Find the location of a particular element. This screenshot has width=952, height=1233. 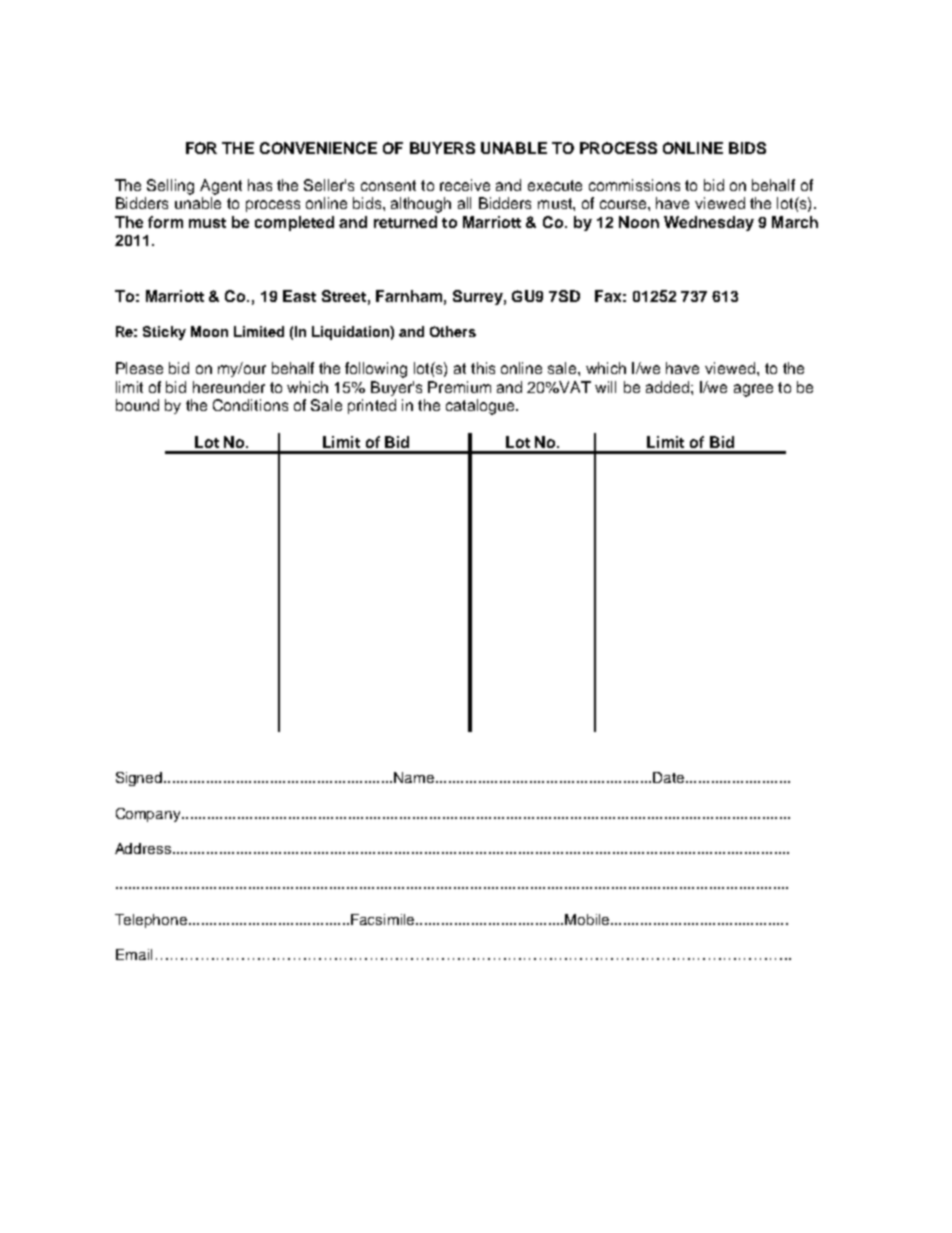

Company is located at coordinates (149, 815).
